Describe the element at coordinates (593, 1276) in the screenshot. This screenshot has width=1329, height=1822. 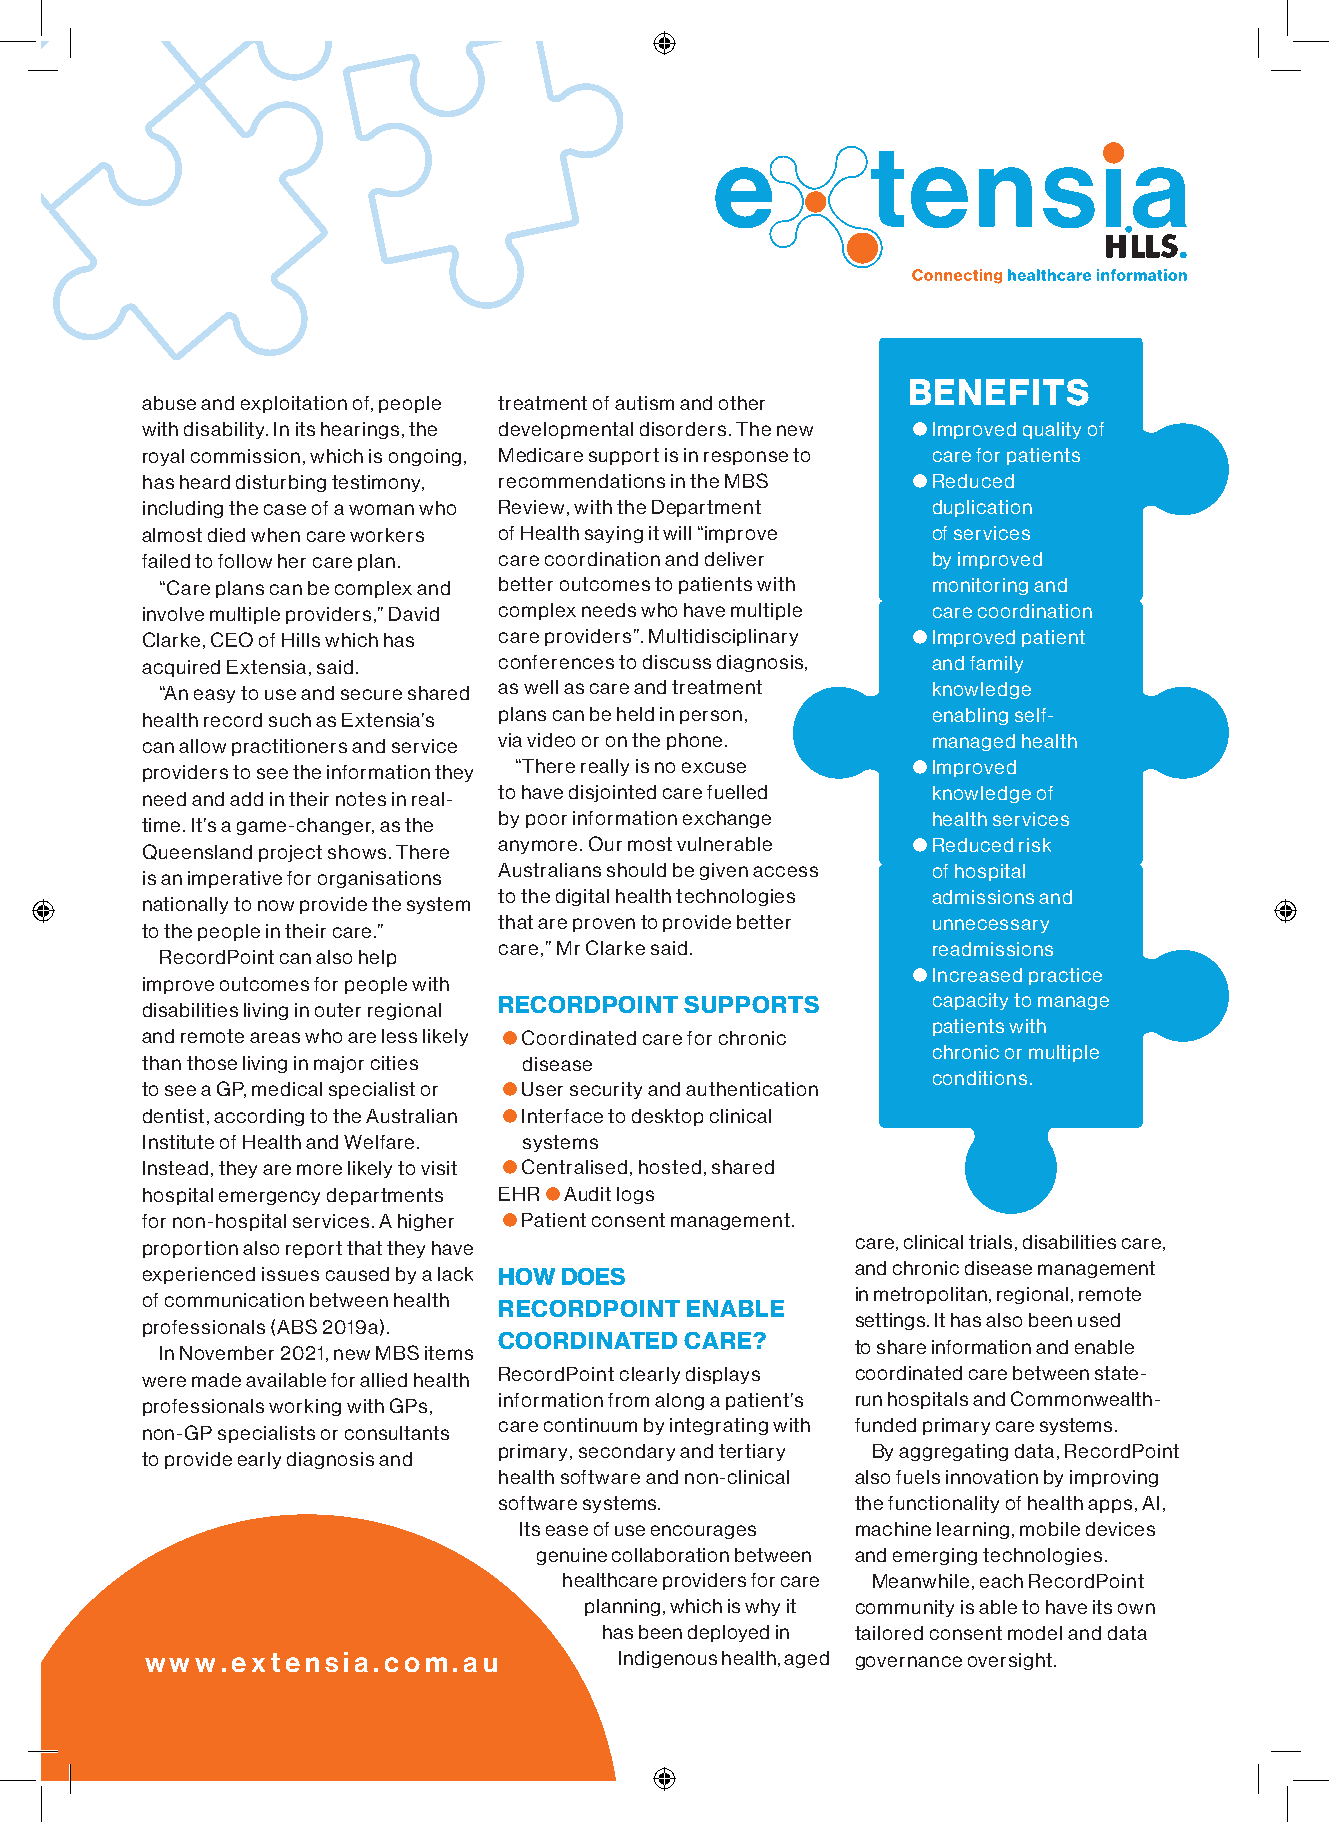
I see `DOES` at that location.
